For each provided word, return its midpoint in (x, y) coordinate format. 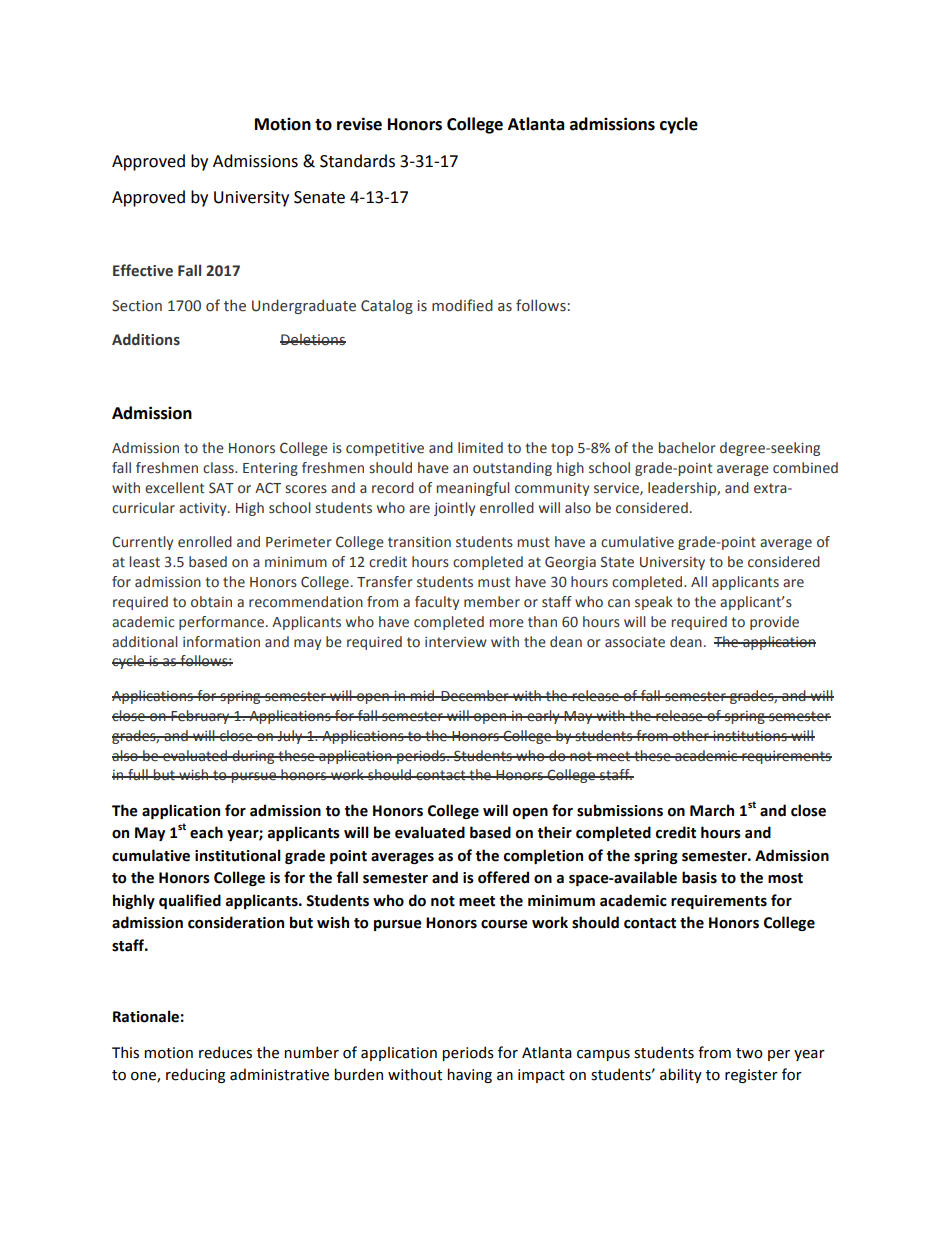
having (469, 1075)
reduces (225, 1052)
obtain (211, 602)
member (492, 602)
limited (480, 448)
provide (774, 623)
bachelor (687, 448)
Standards (357, 161)
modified (462, 305)
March (712, 810)
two (749, 1053)
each (206, 832)
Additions (146, 339)
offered (503, 877)
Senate (319, 197)
